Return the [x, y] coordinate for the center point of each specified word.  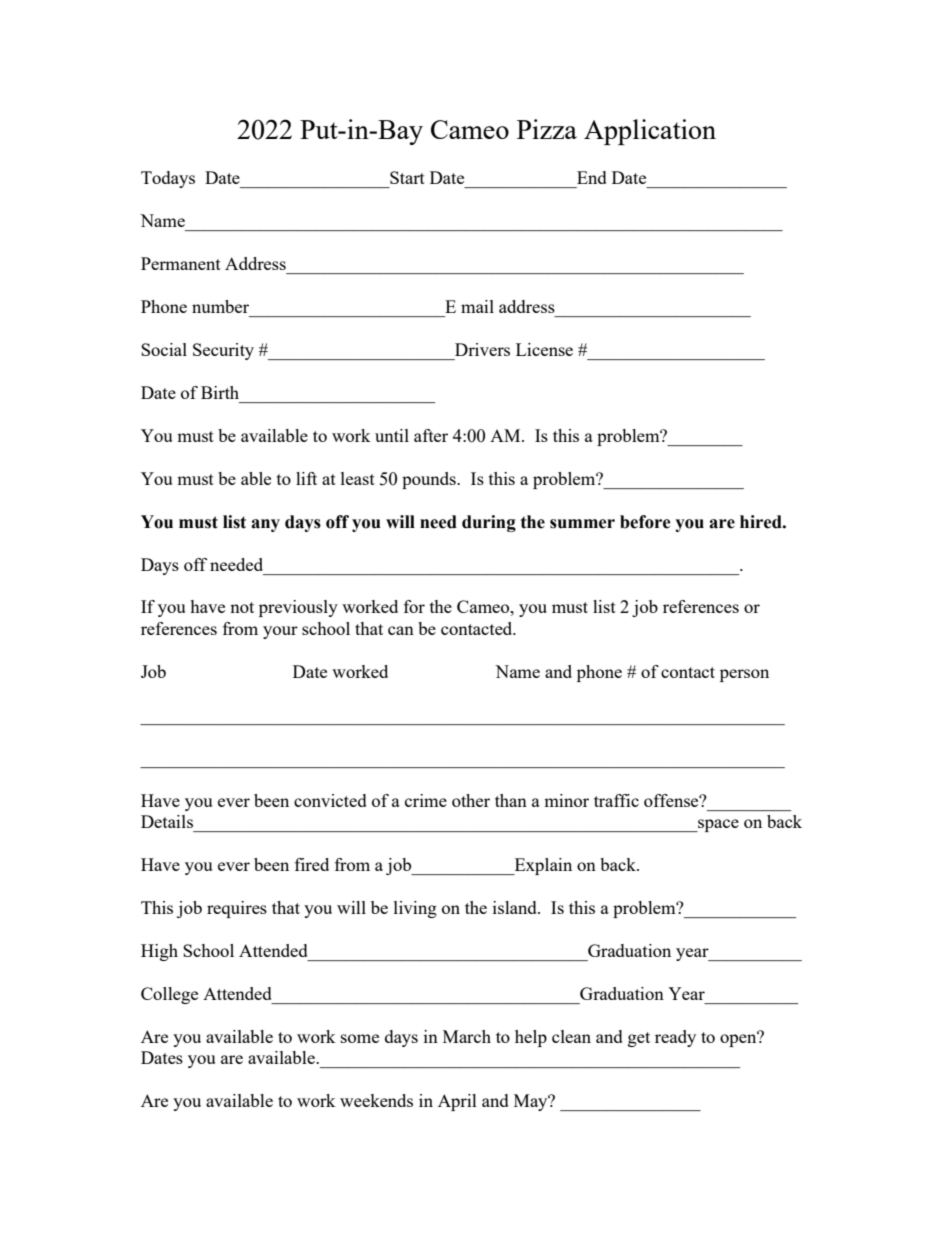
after [431, 435]
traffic [616, 800]
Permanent [181, 263]
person [744, 675]
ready [675, 1038]
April [457, 1102]
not [242, 607]
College [169, 995]
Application [650, 132]
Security [223, 351]
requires [237, 909]
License [544, 349]
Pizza [547, 129]
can [401, 630]
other [471, 800]
